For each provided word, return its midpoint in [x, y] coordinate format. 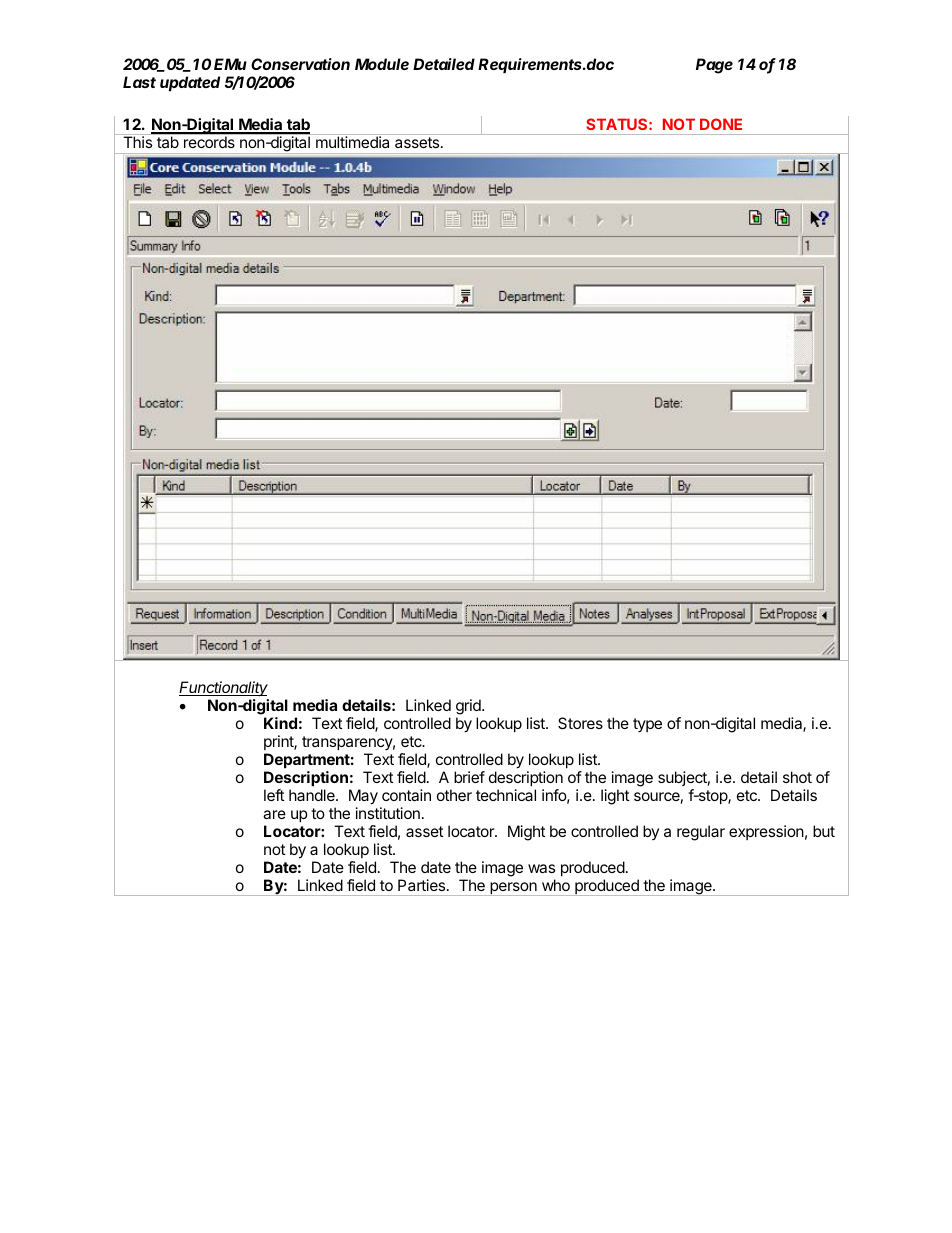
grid [469, 708]
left [274, 795]
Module [382, 64]
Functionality [223, 689]
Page [714, 66]
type [647, 725]
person [513, 889]
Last [139, 82]
